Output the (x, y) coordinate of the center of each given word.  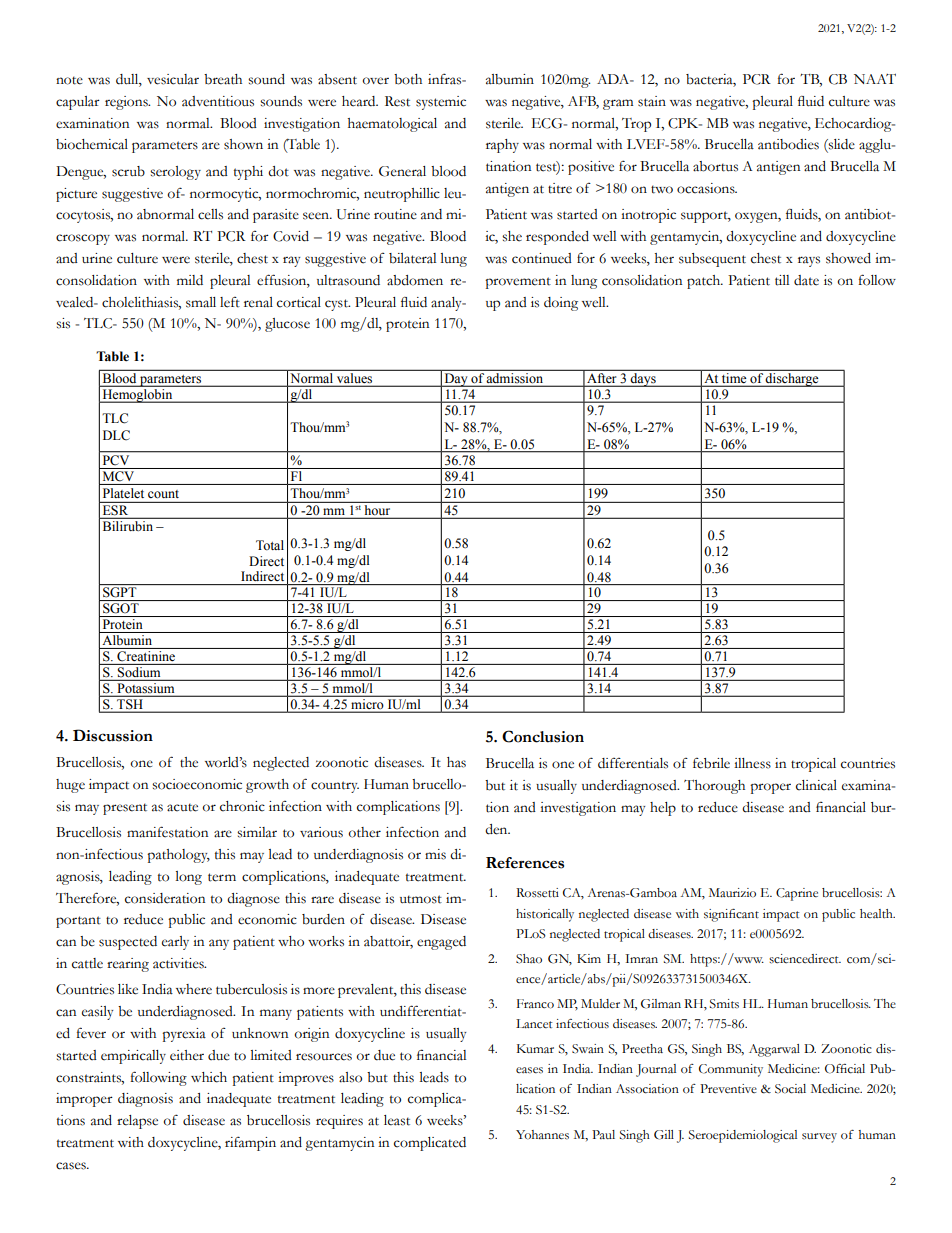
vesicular (173, 79)
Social (790, 1089)
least (397, 1120)
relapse (137, 1122)
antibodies (788, 144)
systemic (441, 103)
